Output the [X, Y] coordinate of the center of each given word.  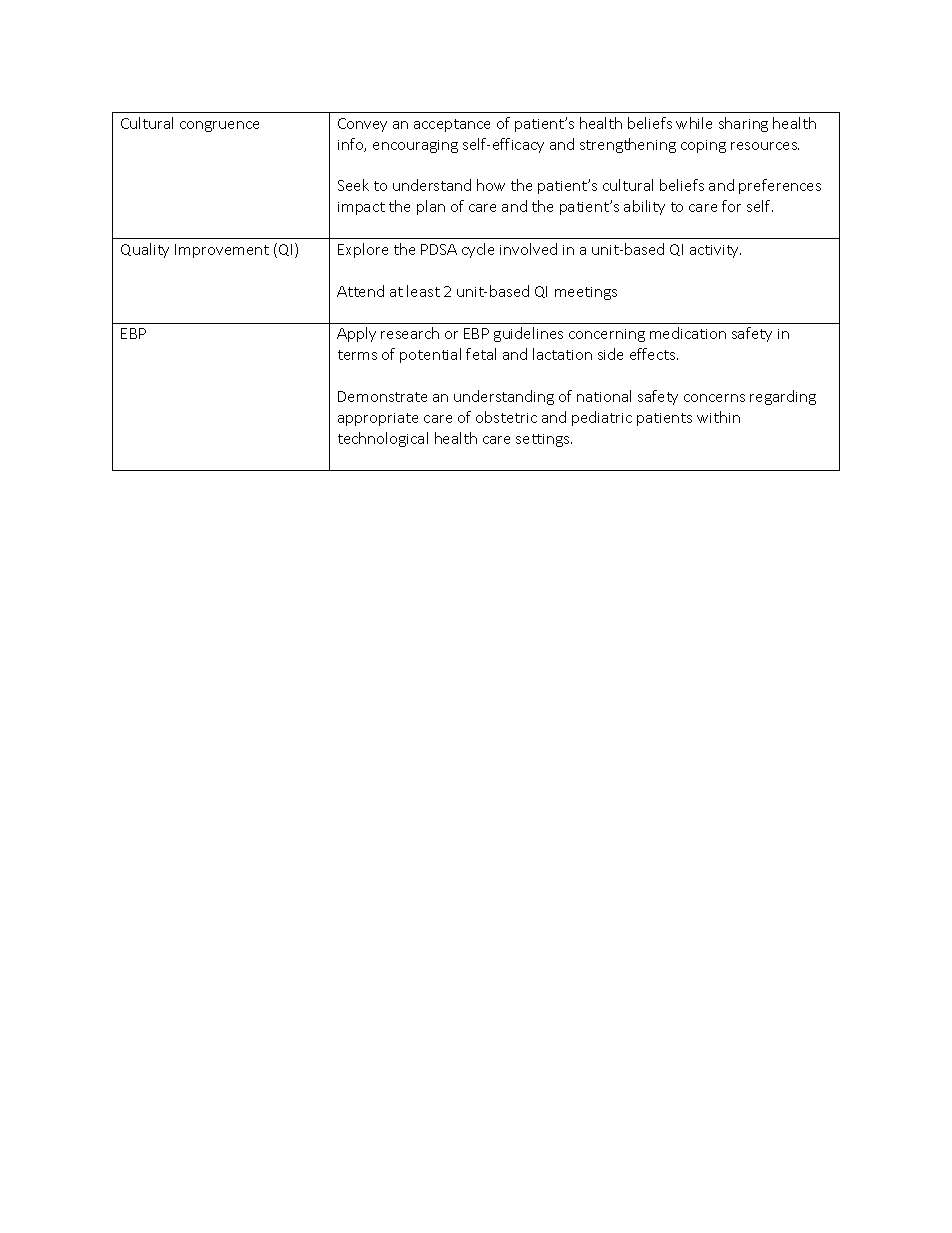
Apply [356, 334]
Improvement [222, 251]
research [410, 333]
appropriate [378, 419]
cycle [478, 250]
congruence [219, 126]
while [694, 123]
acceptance [452, 125]
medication [688, 333]
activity [715, 251]
